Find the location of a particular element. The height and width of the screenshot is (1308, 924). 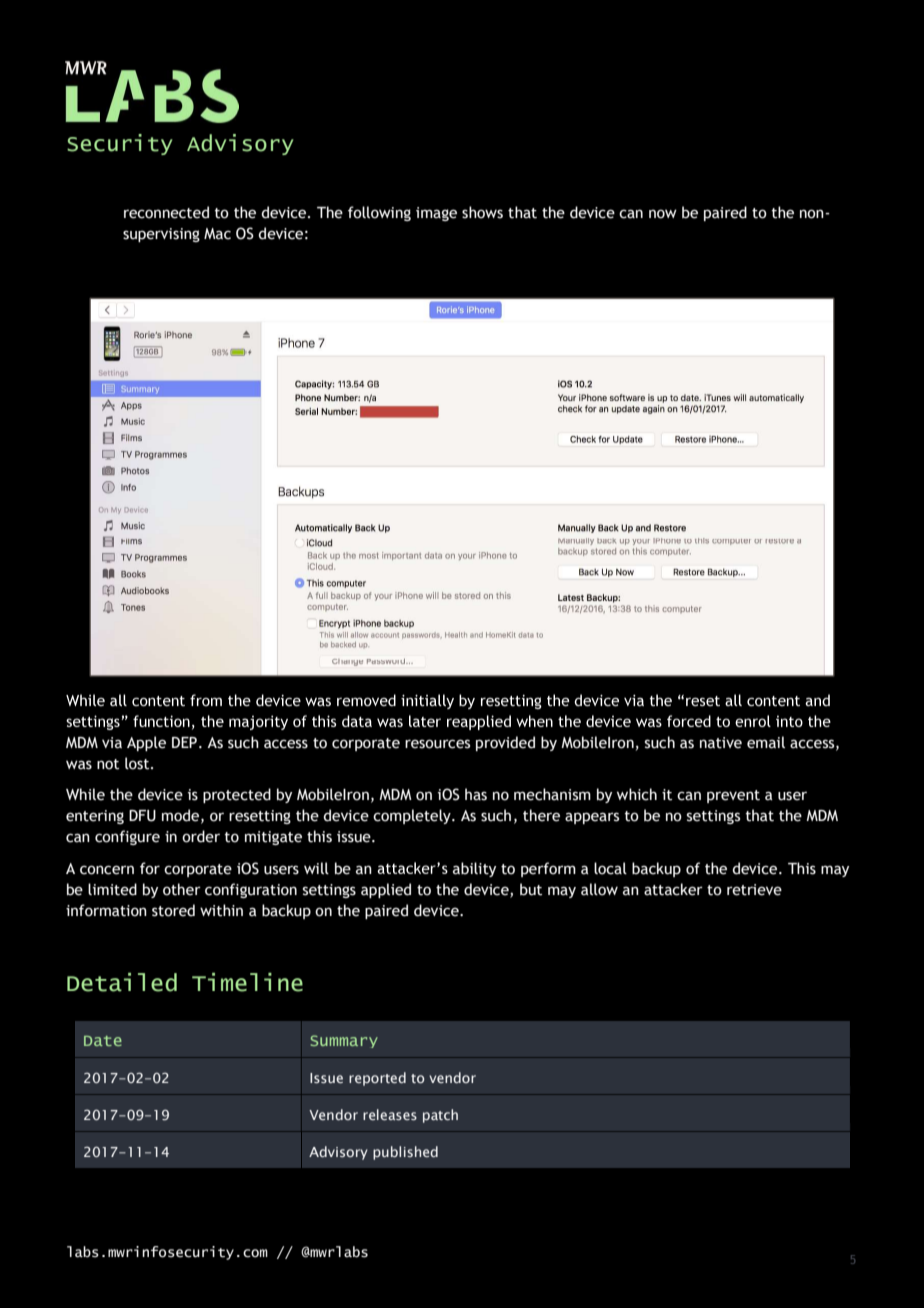

native is located at coordinates (721, 743).
